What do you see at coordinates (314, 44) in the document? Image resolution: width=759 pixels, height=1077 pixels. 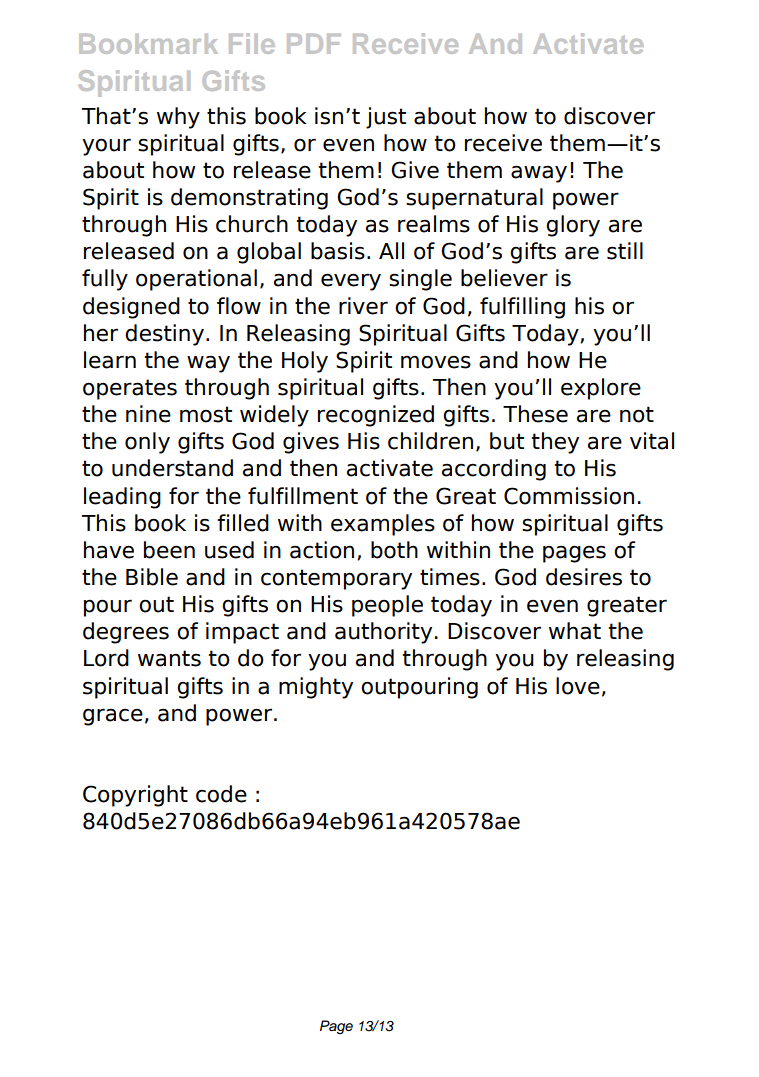 I see `PDF` at bounding box center [314, 44].
